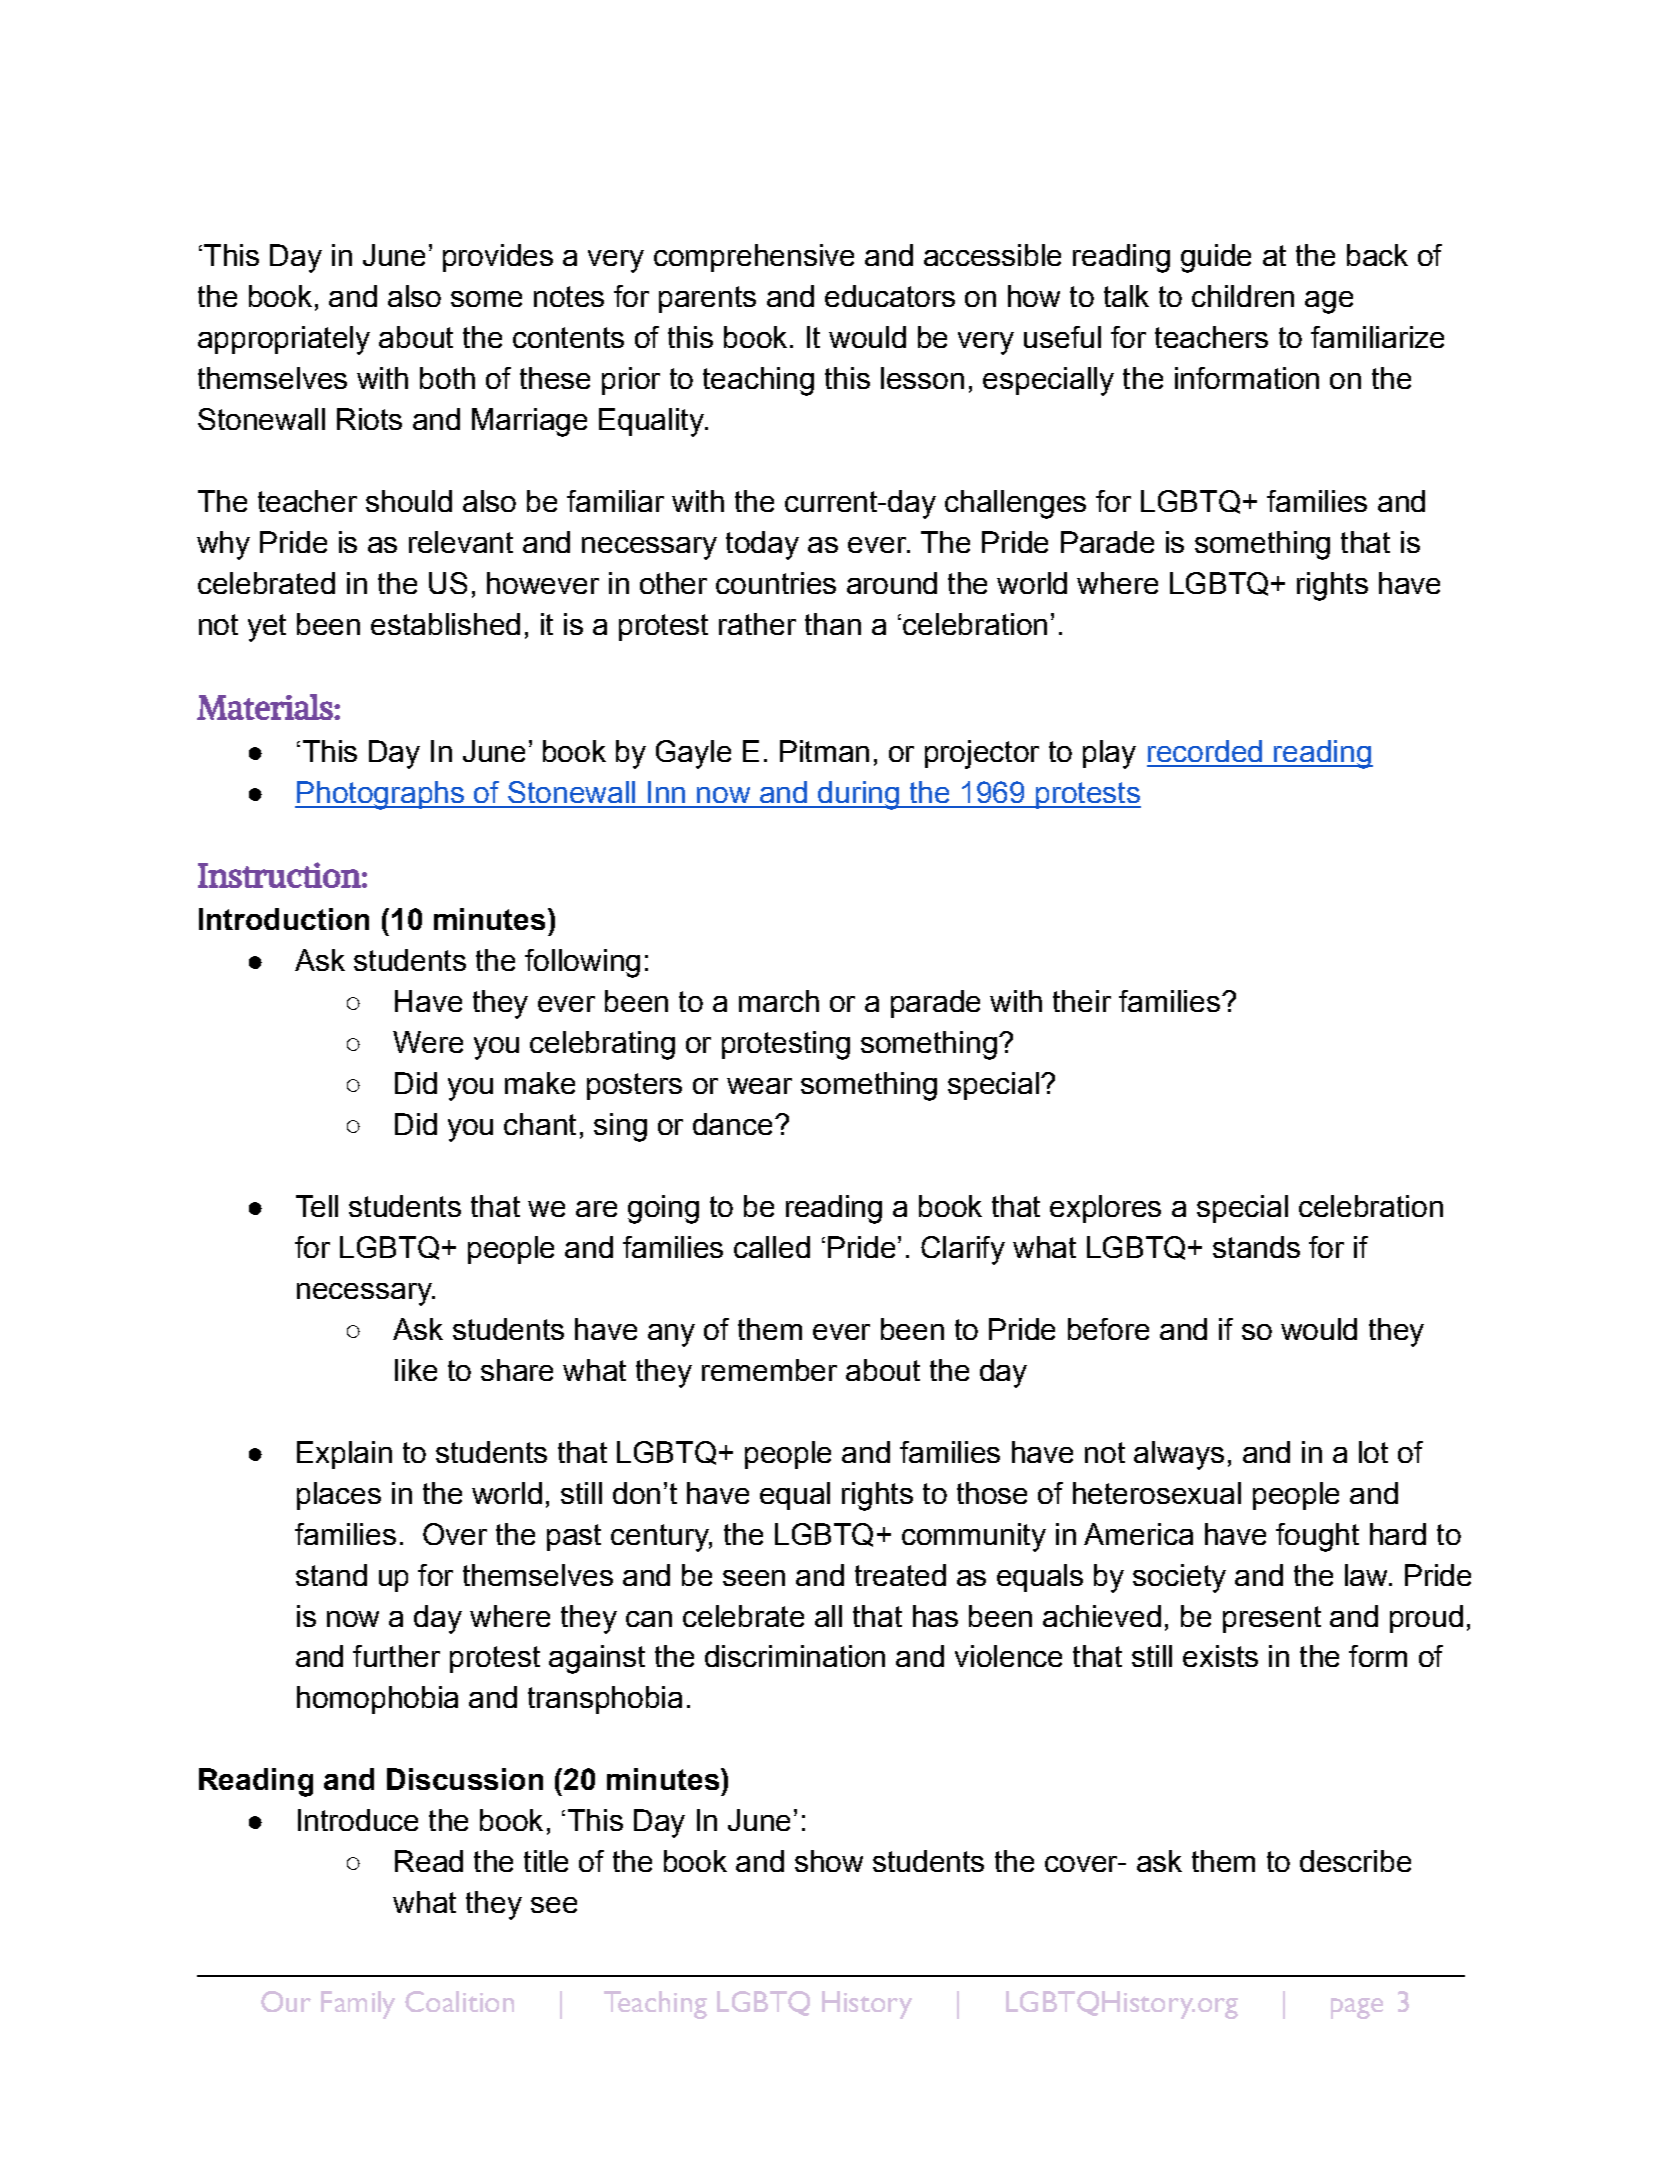  Describe the element at coordinates (890, 296) in the page. I see `educators` at that location.
